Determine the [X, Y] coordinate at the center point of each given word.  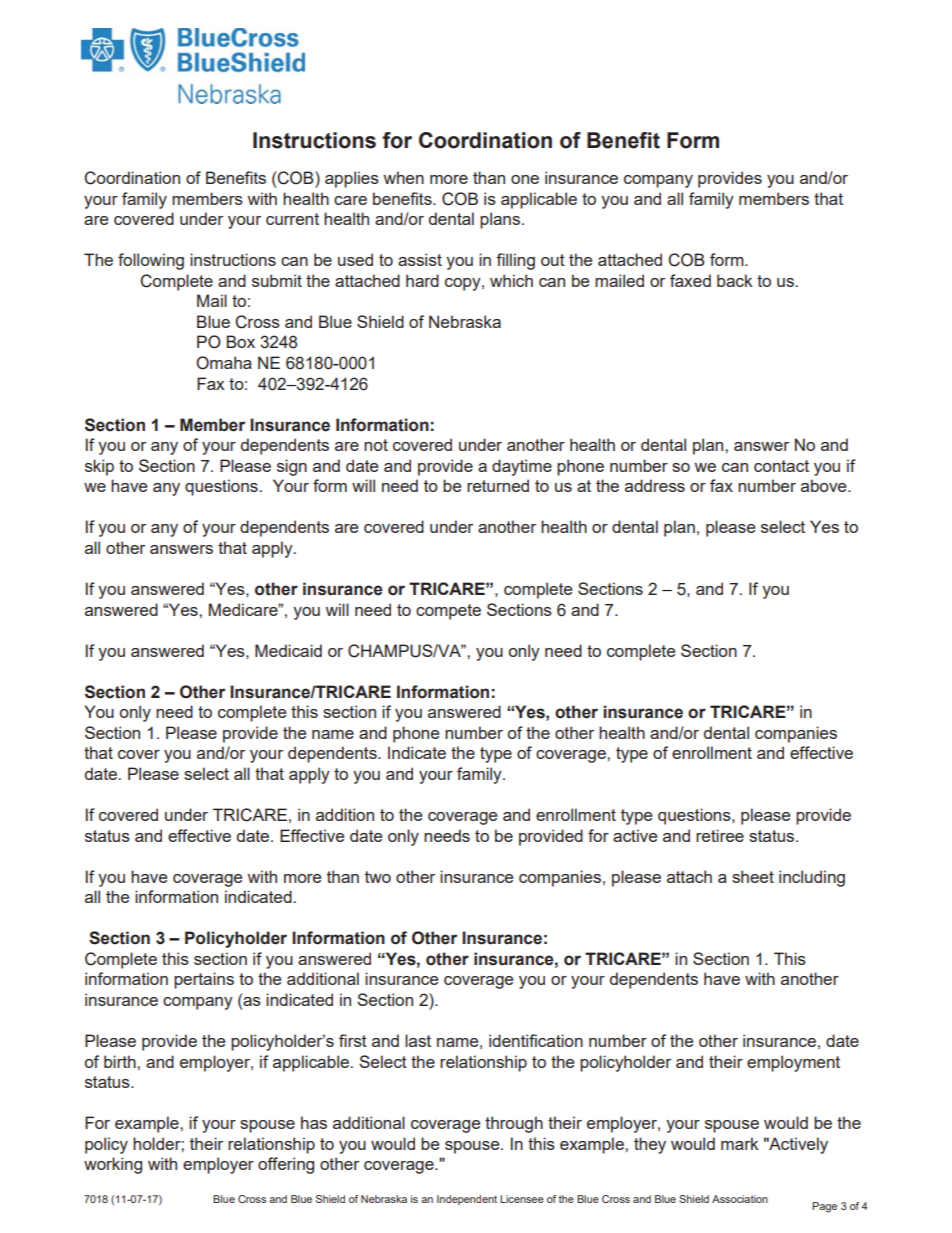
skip [99, 467]
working [113, 1165]
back [735, 280]
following [151, 261]
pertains [204, 980]
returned [498, 485]
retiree [720, 835]
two [378, 877]
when [403, 177]
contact [781, 466]
